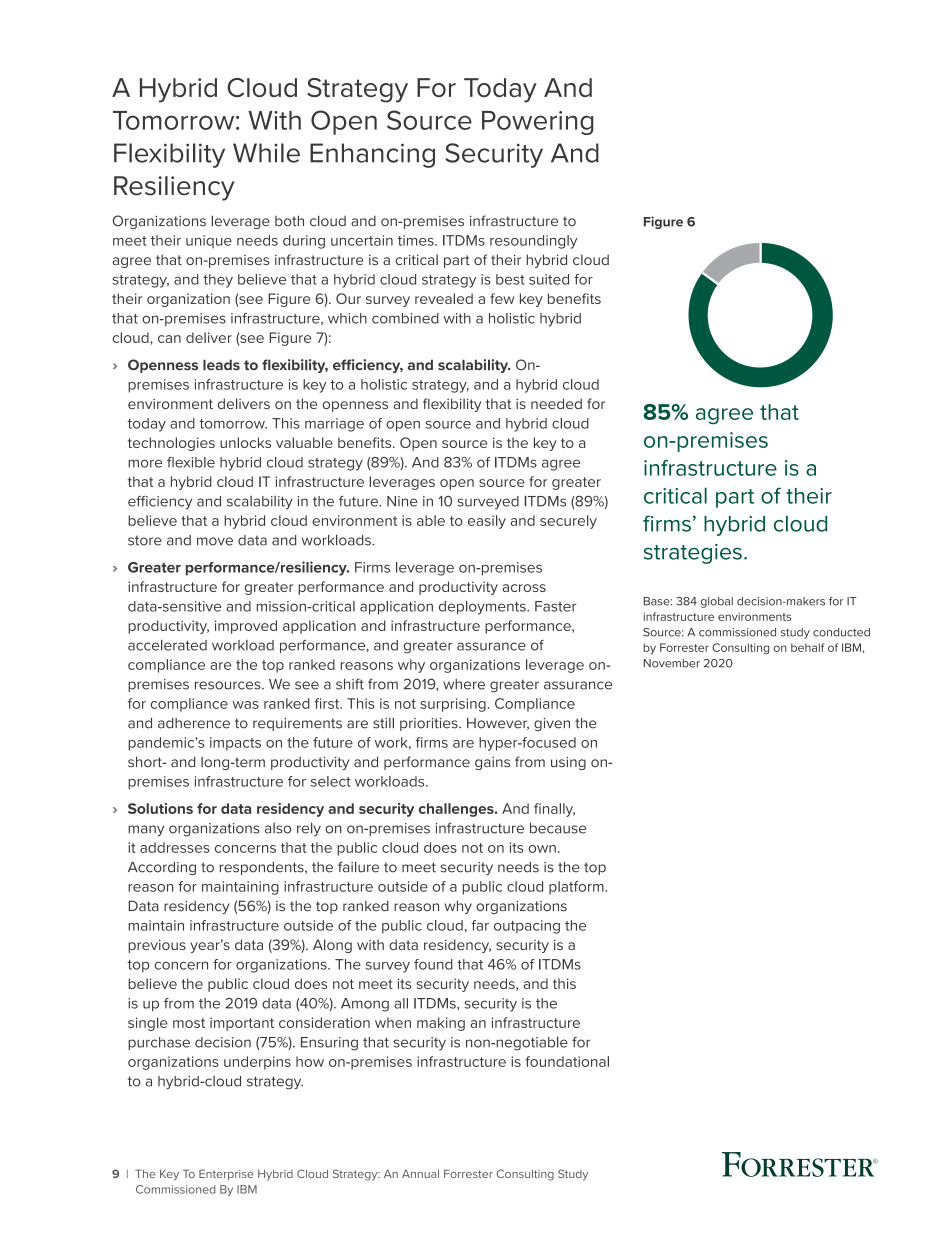 The image size is (952, 1233). Describe the element at coordinates (266, 153) in the screenshot. I see `While` at that location.
